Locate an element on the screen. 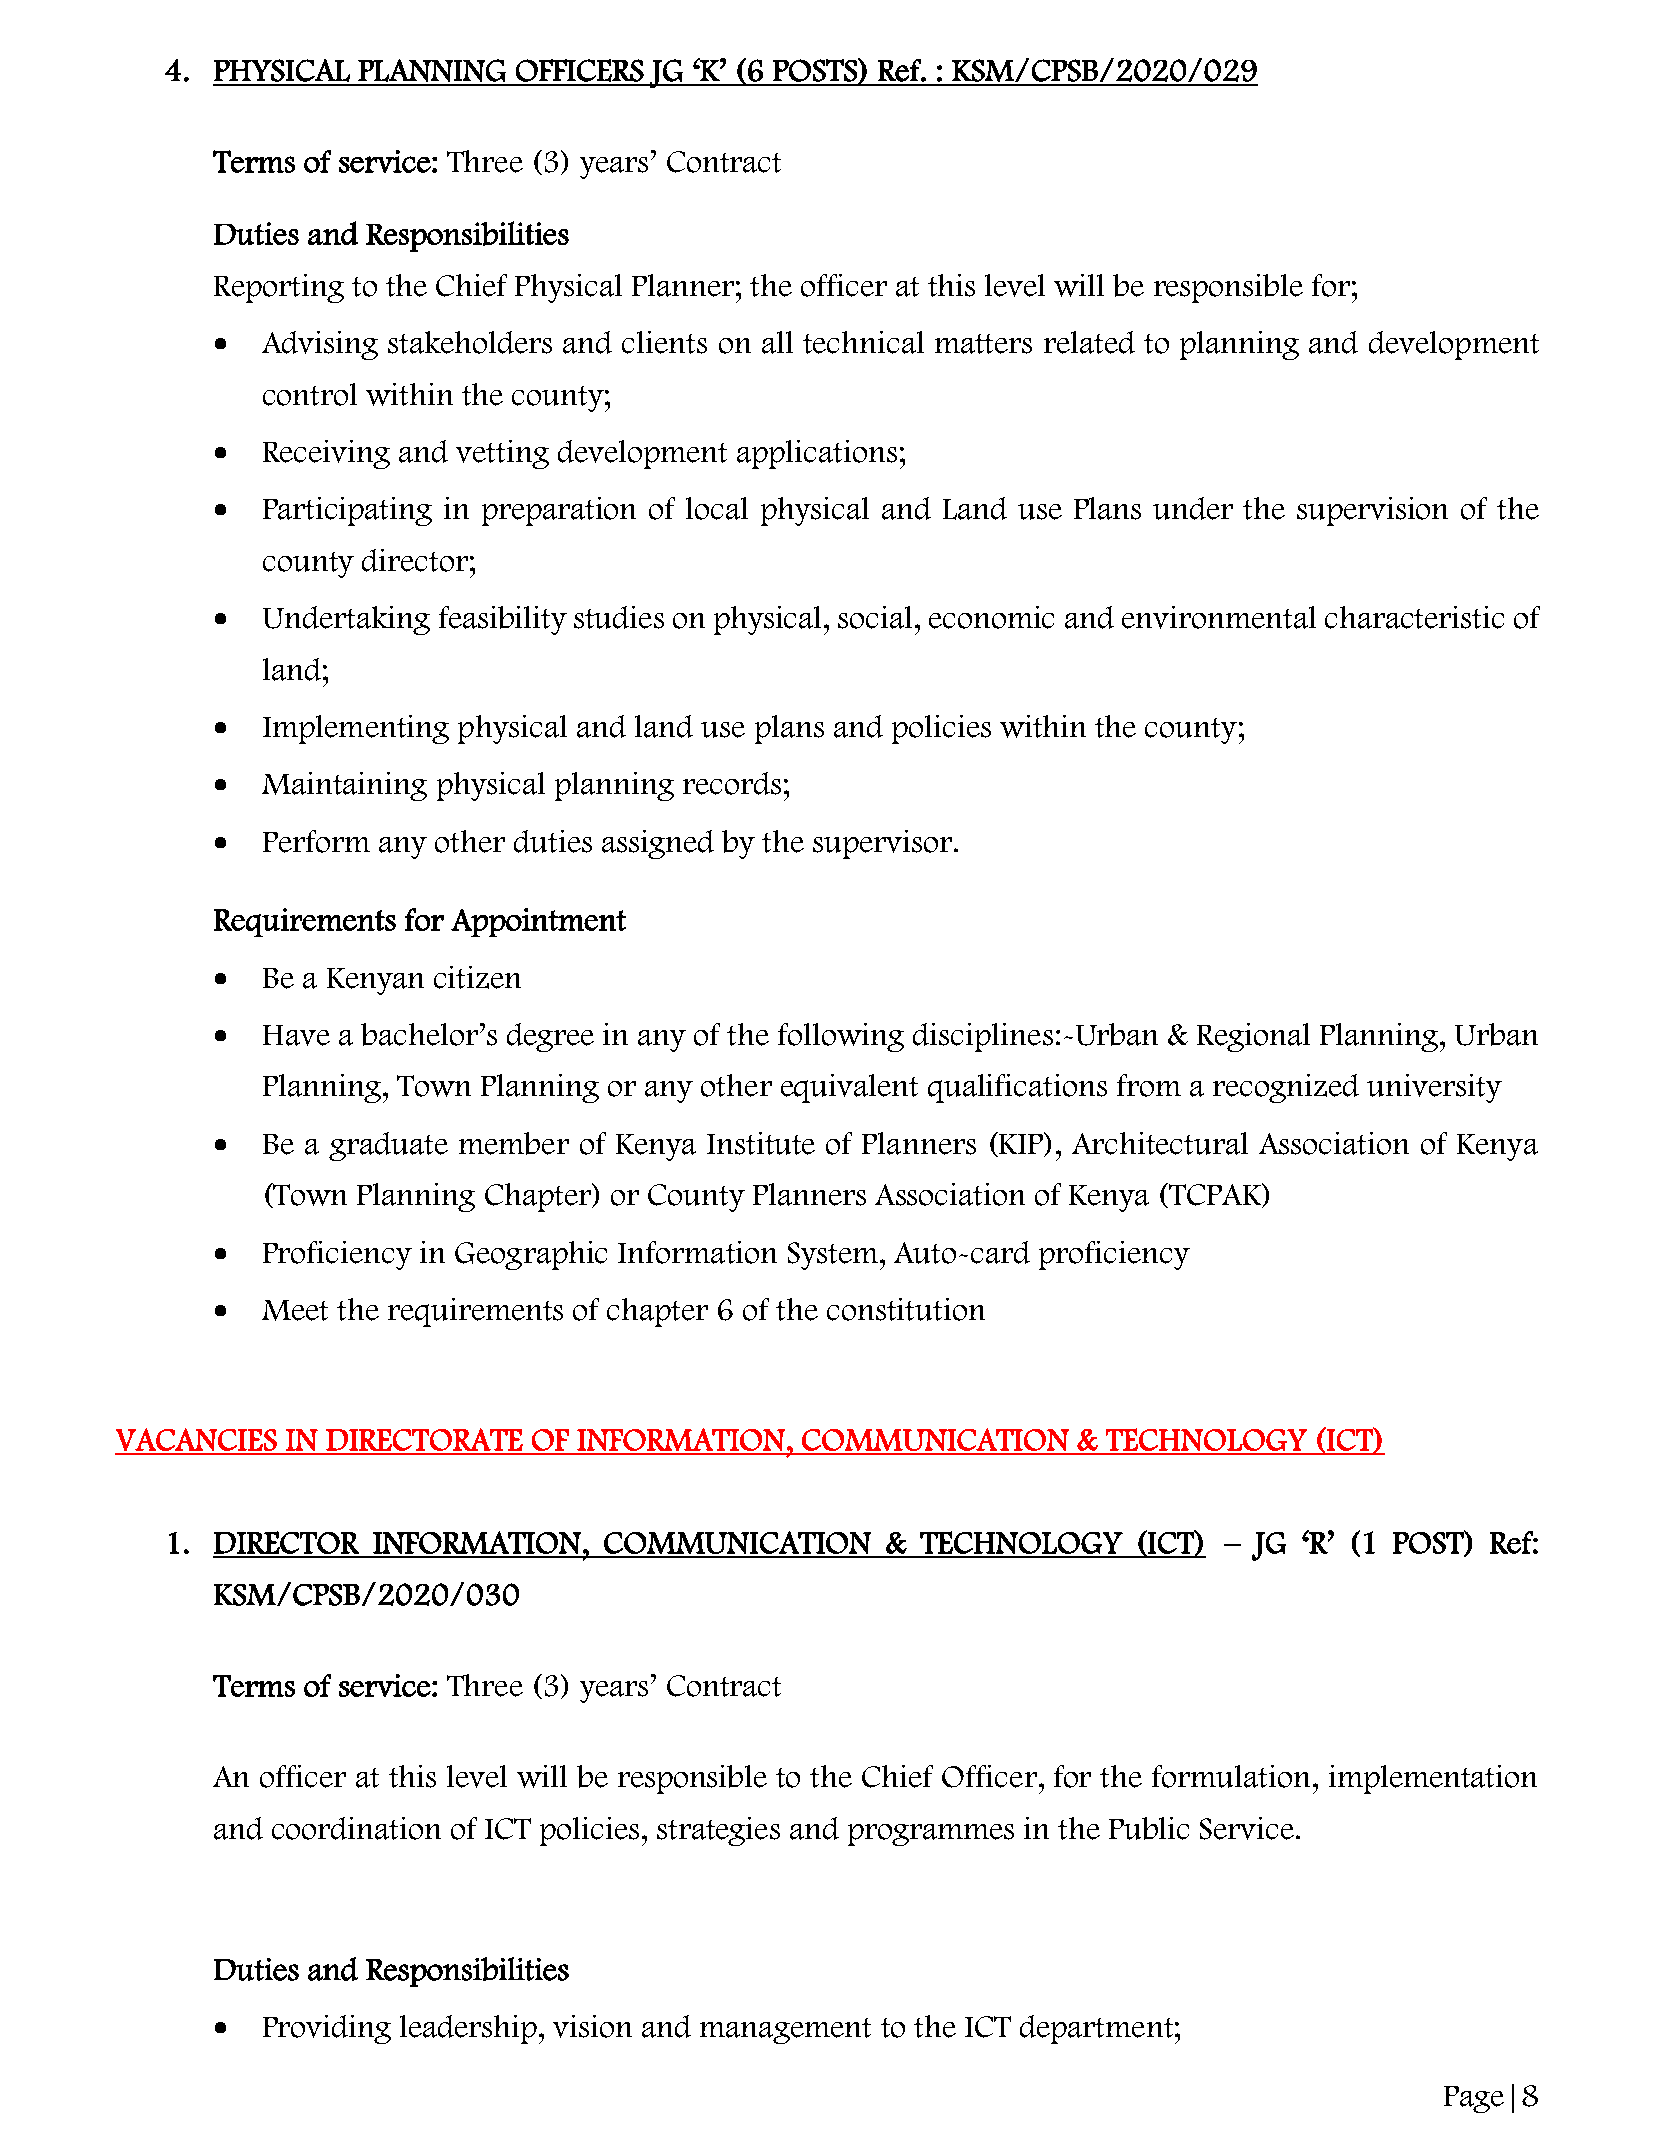 The image size is (1661, 2150). department is located at coordinates (1096, 2029).
